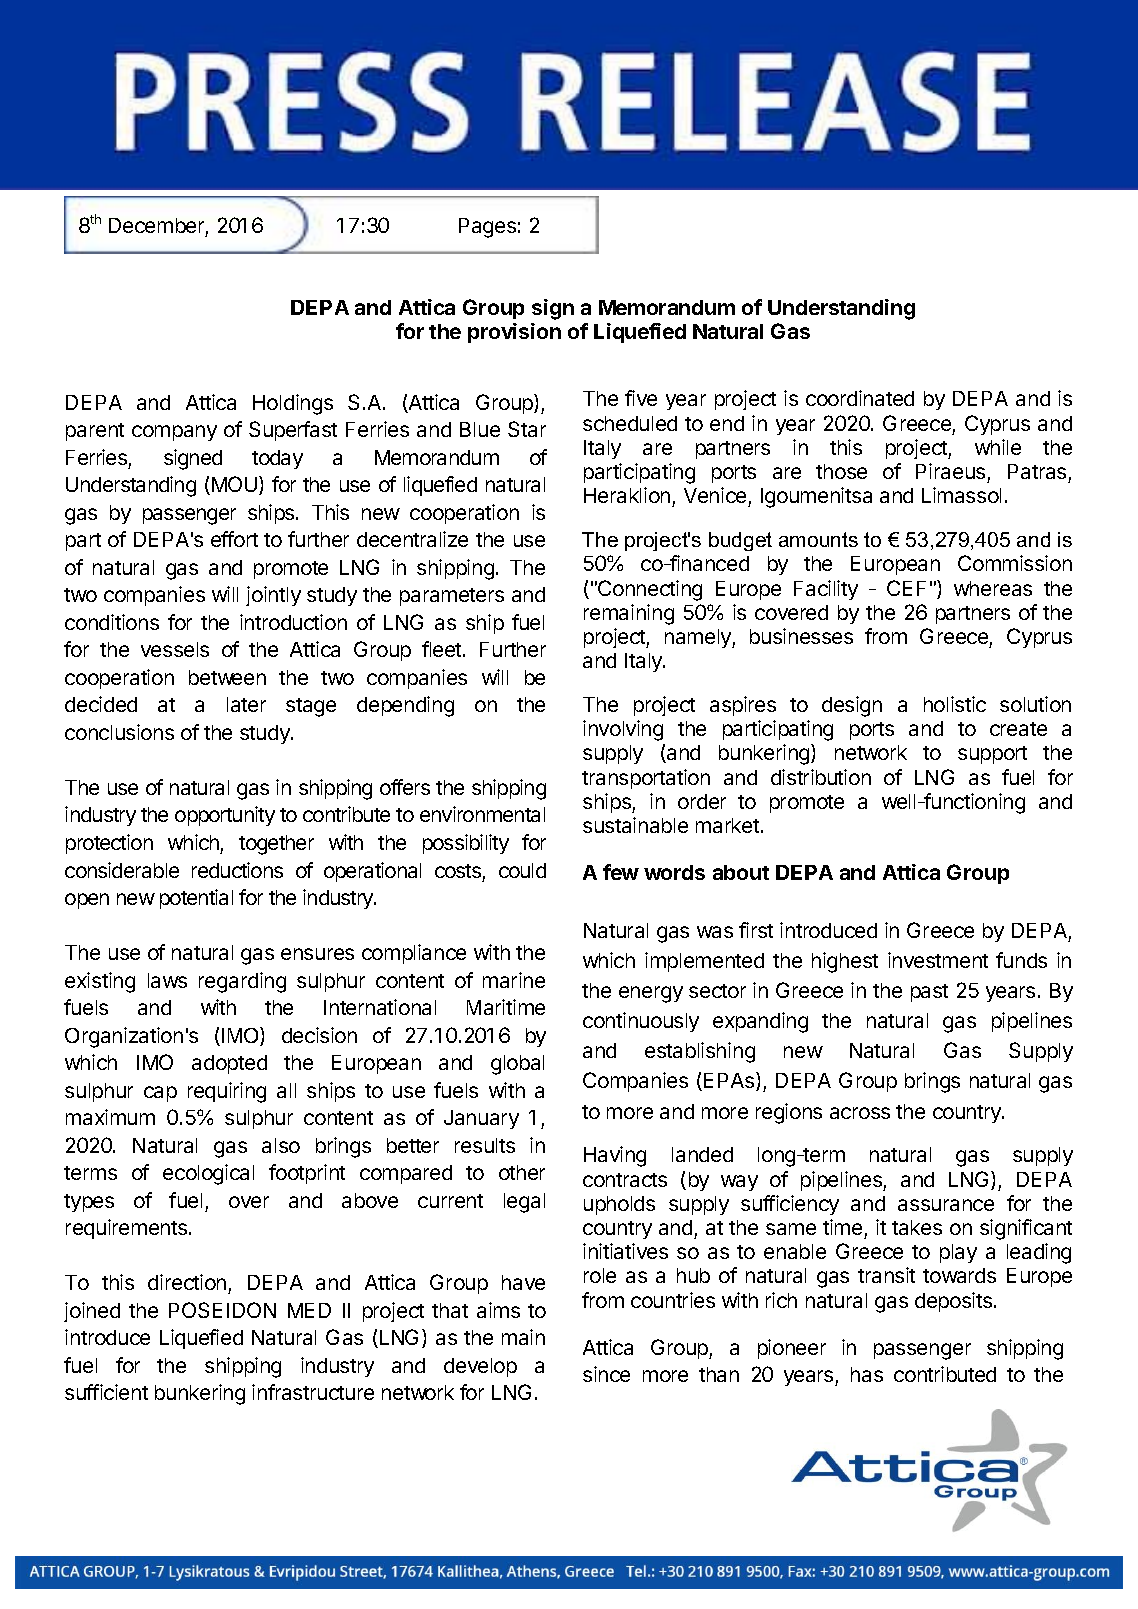 This image has height=1609, width=1138. What do you see at coordinates (222, 1310) in the image?
I see `POSEIDON` at bounding box center [222, 1310].
